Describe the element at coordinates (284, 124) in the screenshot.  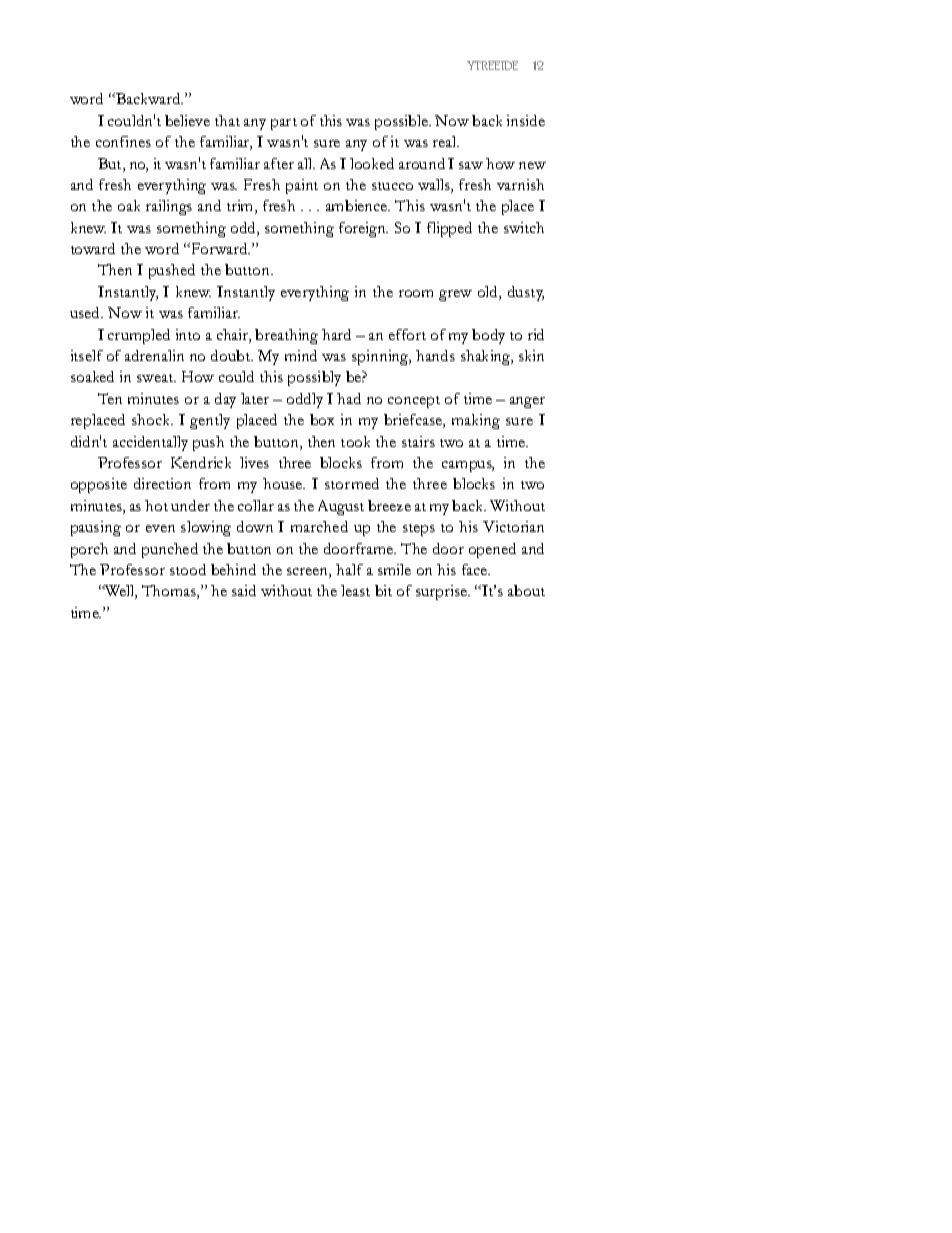
I see `part` at that location.
